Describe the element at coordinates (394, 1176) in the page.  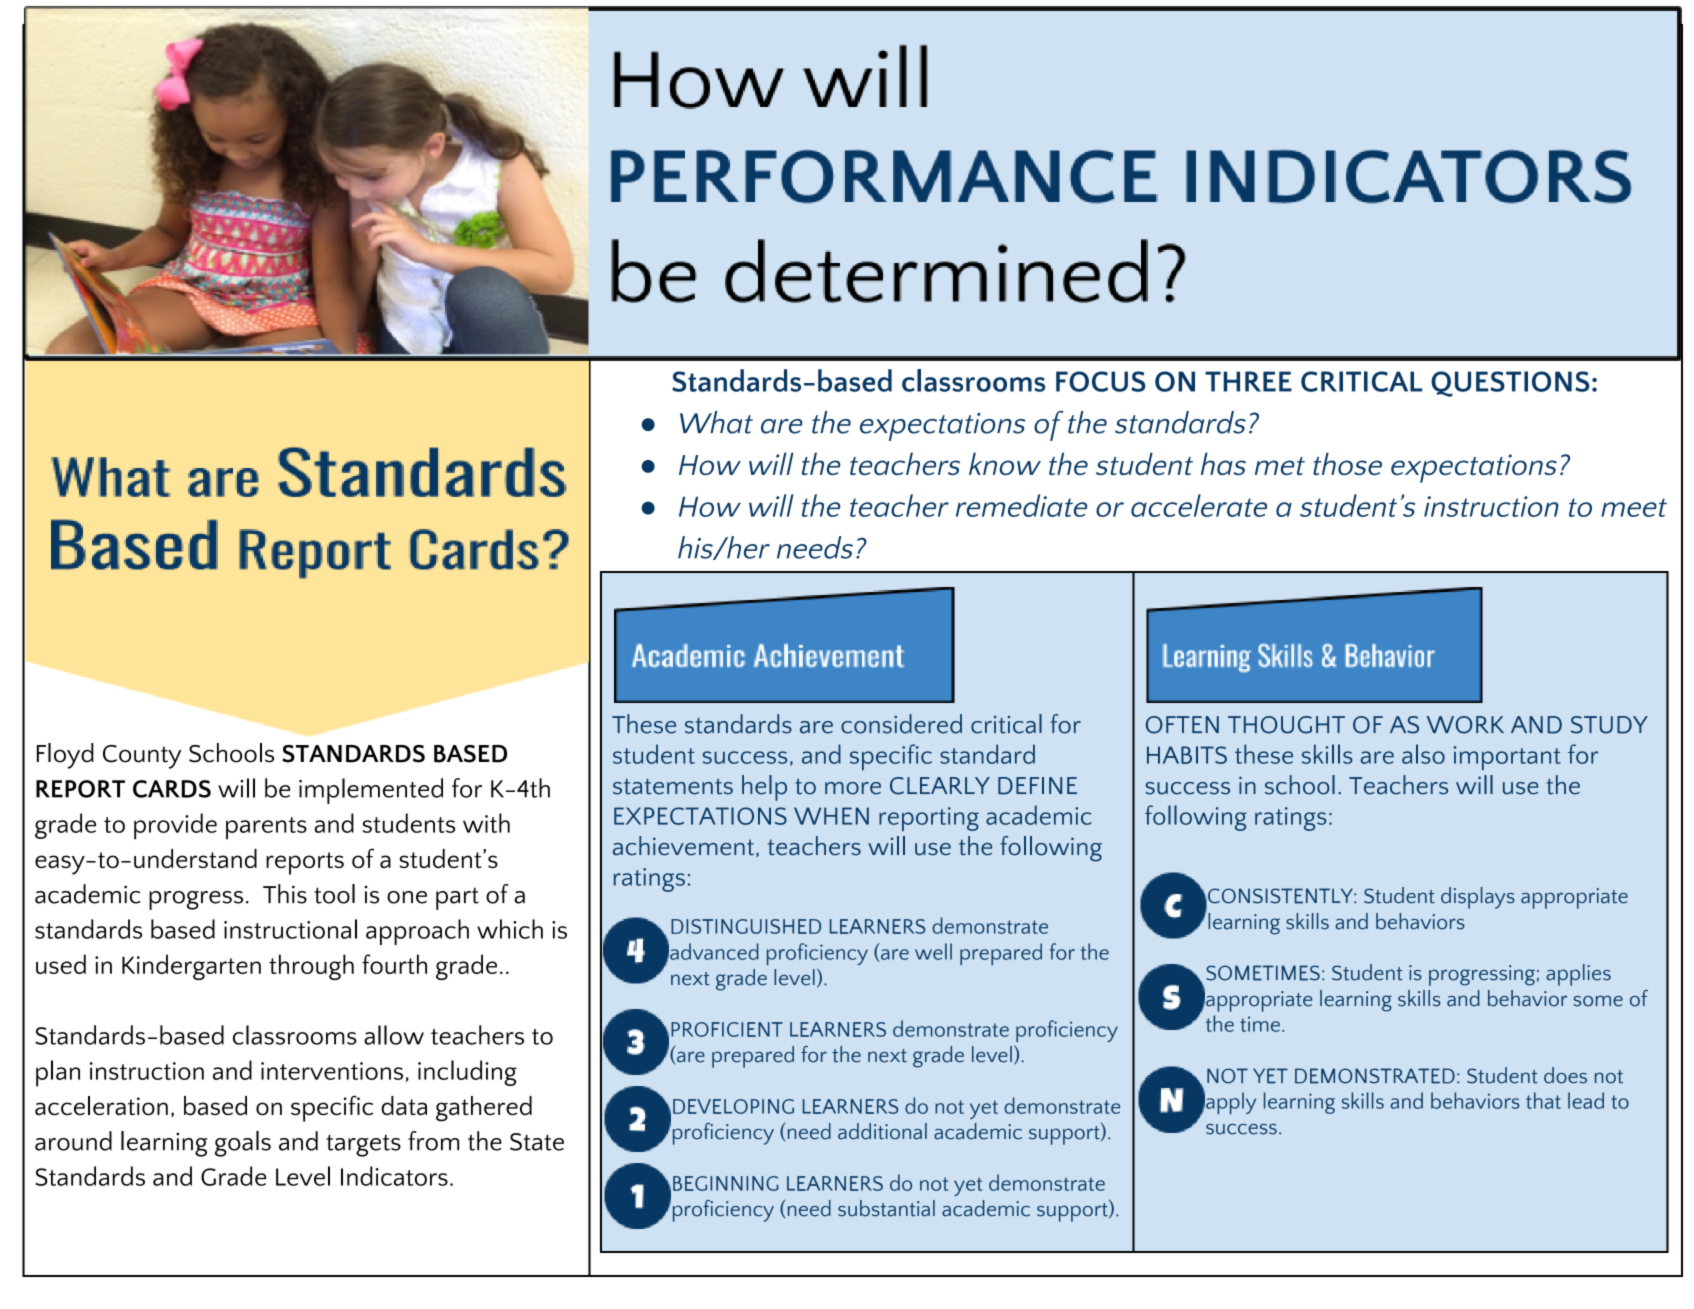
I see `Indicators` at that location.
